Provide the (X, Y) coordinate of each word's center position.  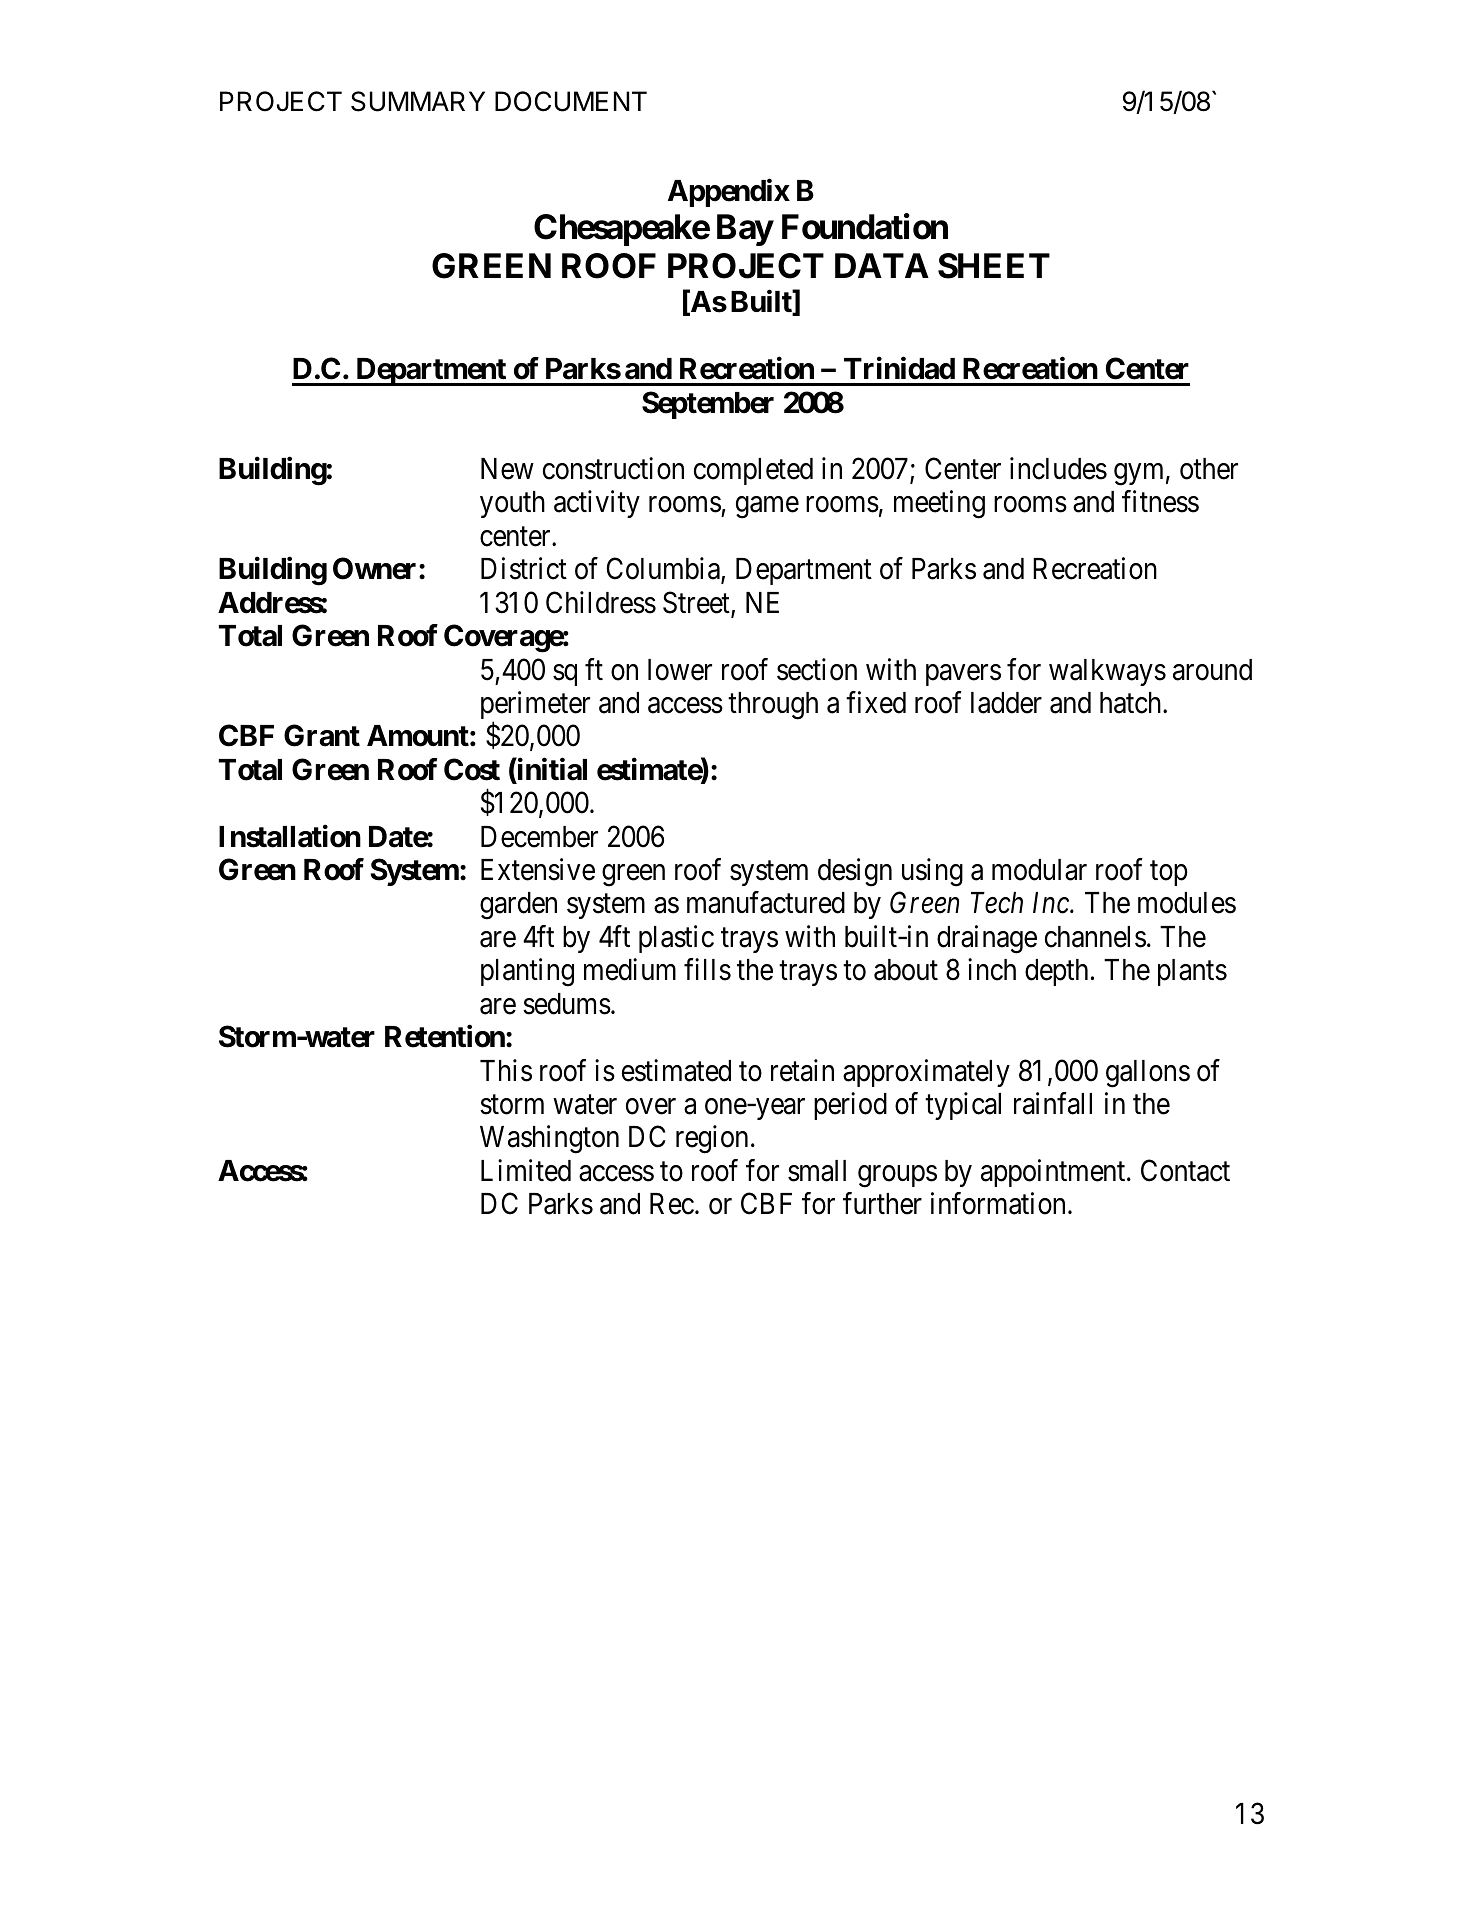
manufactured (766, 903)
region (712, 1140)
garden (518, 906)
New (507, 469)
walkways (1107, 672)
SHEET (994, 266)
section (817, 669)
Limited (526, 1170)
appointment (1054, 1173)
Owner (376, 568)
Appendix (729, 193)
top (1168, 873)
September (708, 405)
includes (1058, 468)
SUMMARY (418, 101)
